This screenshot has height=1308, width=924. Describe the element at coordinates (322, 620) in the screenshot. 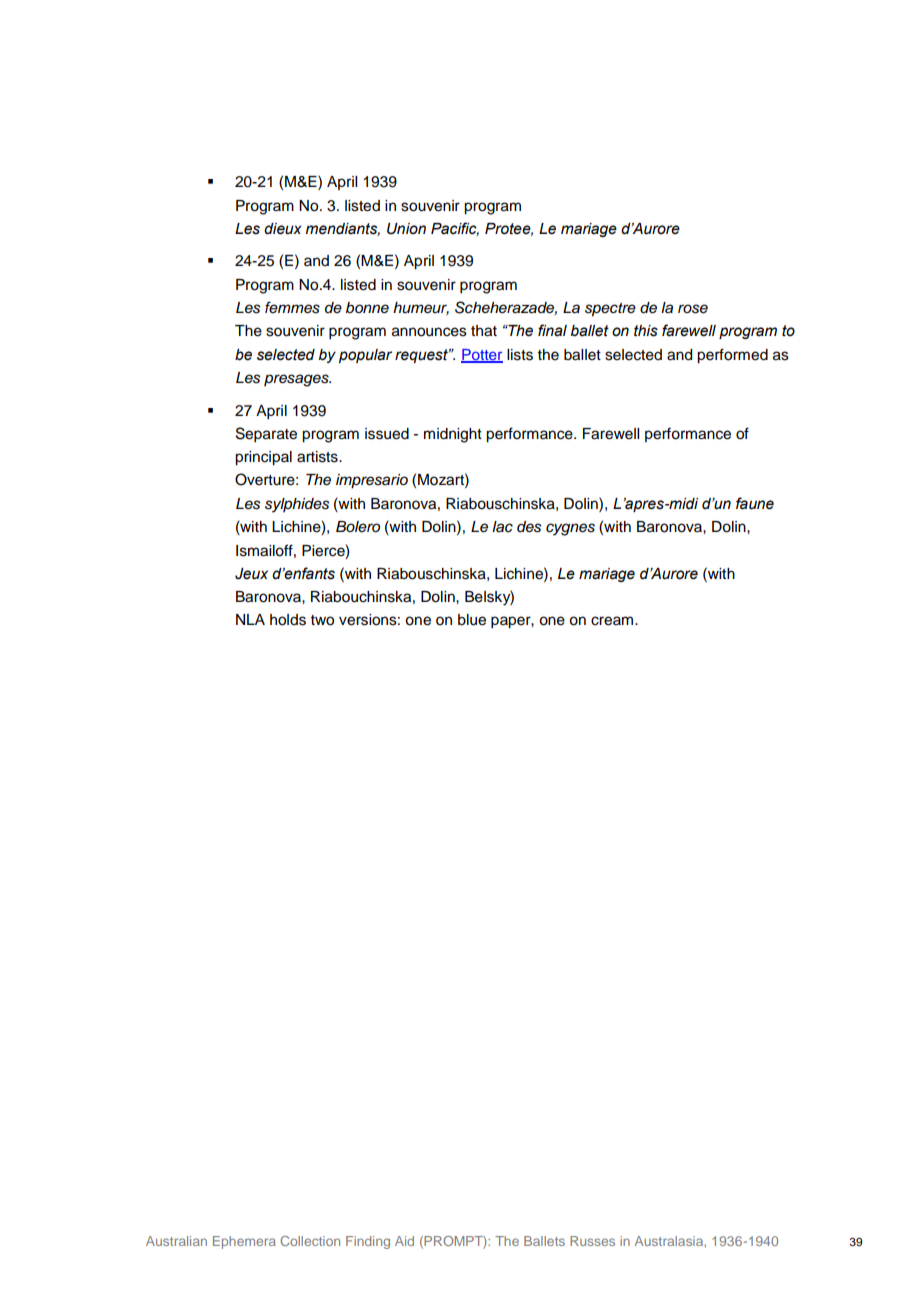

I see `two` at that location.
